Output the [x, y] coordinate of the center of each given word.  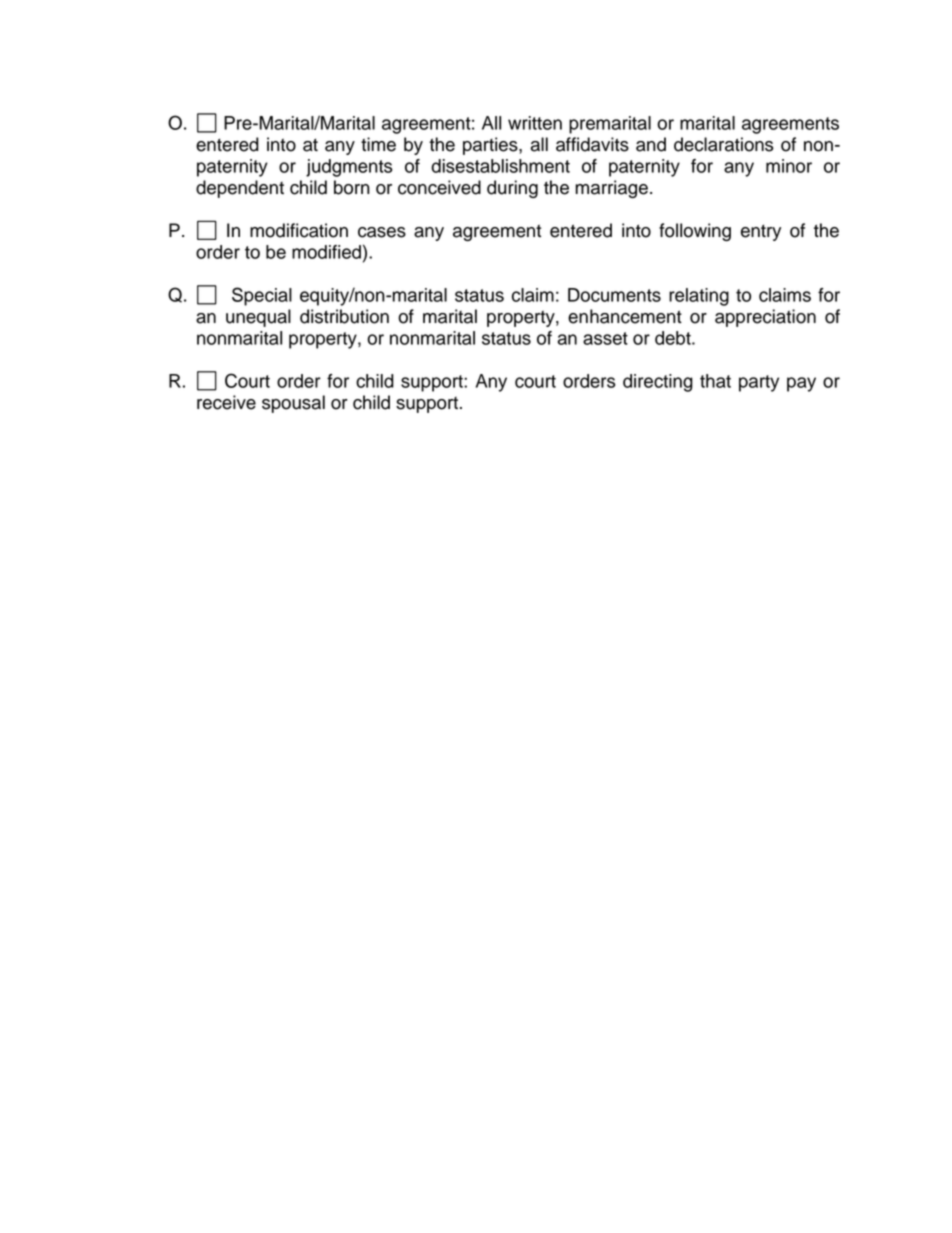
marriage [611, 189]
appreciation [765, 318]
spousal [293, 404]
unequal [258, 318]
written [535, 123]
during [512, 189]
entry [761, 232]
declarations [724, 144]
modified [326, 252]
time [378, 144]
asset [605, 338]
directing [658, 383]
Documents [614, 295]
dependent [240, 189]
